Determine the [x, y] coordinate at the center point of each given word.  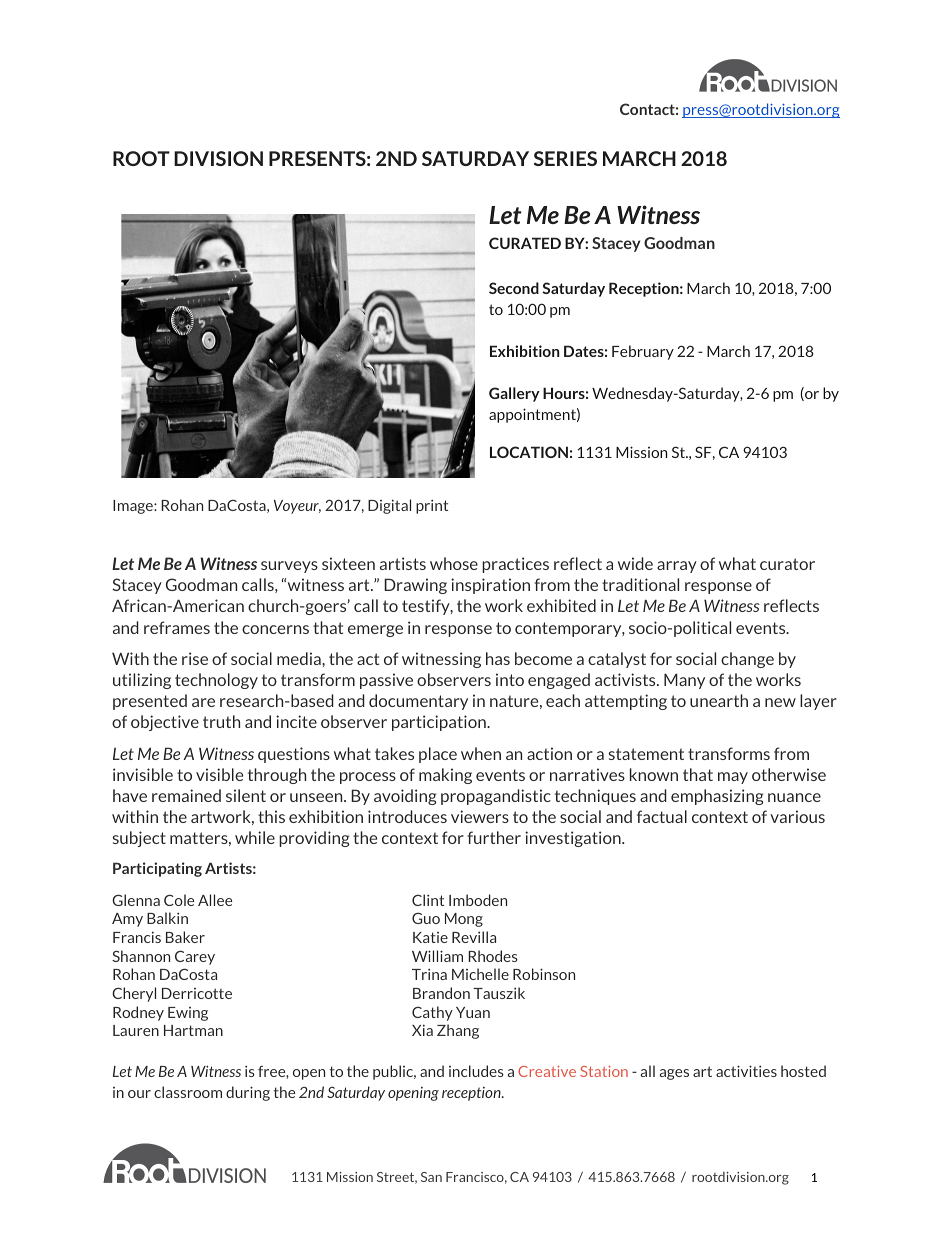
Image [134, 507]
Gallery [514, 394]
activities [746, 1071]
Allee [215, 900]
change [747, 660]
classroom [188, 1092]
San [431, 1177]
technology [216, 681]
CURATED [525, 243]
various [797, 816]
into [510, 679]
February [643, 352]
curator [787, 564]
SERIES [565, 158]
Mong [464, 920]
